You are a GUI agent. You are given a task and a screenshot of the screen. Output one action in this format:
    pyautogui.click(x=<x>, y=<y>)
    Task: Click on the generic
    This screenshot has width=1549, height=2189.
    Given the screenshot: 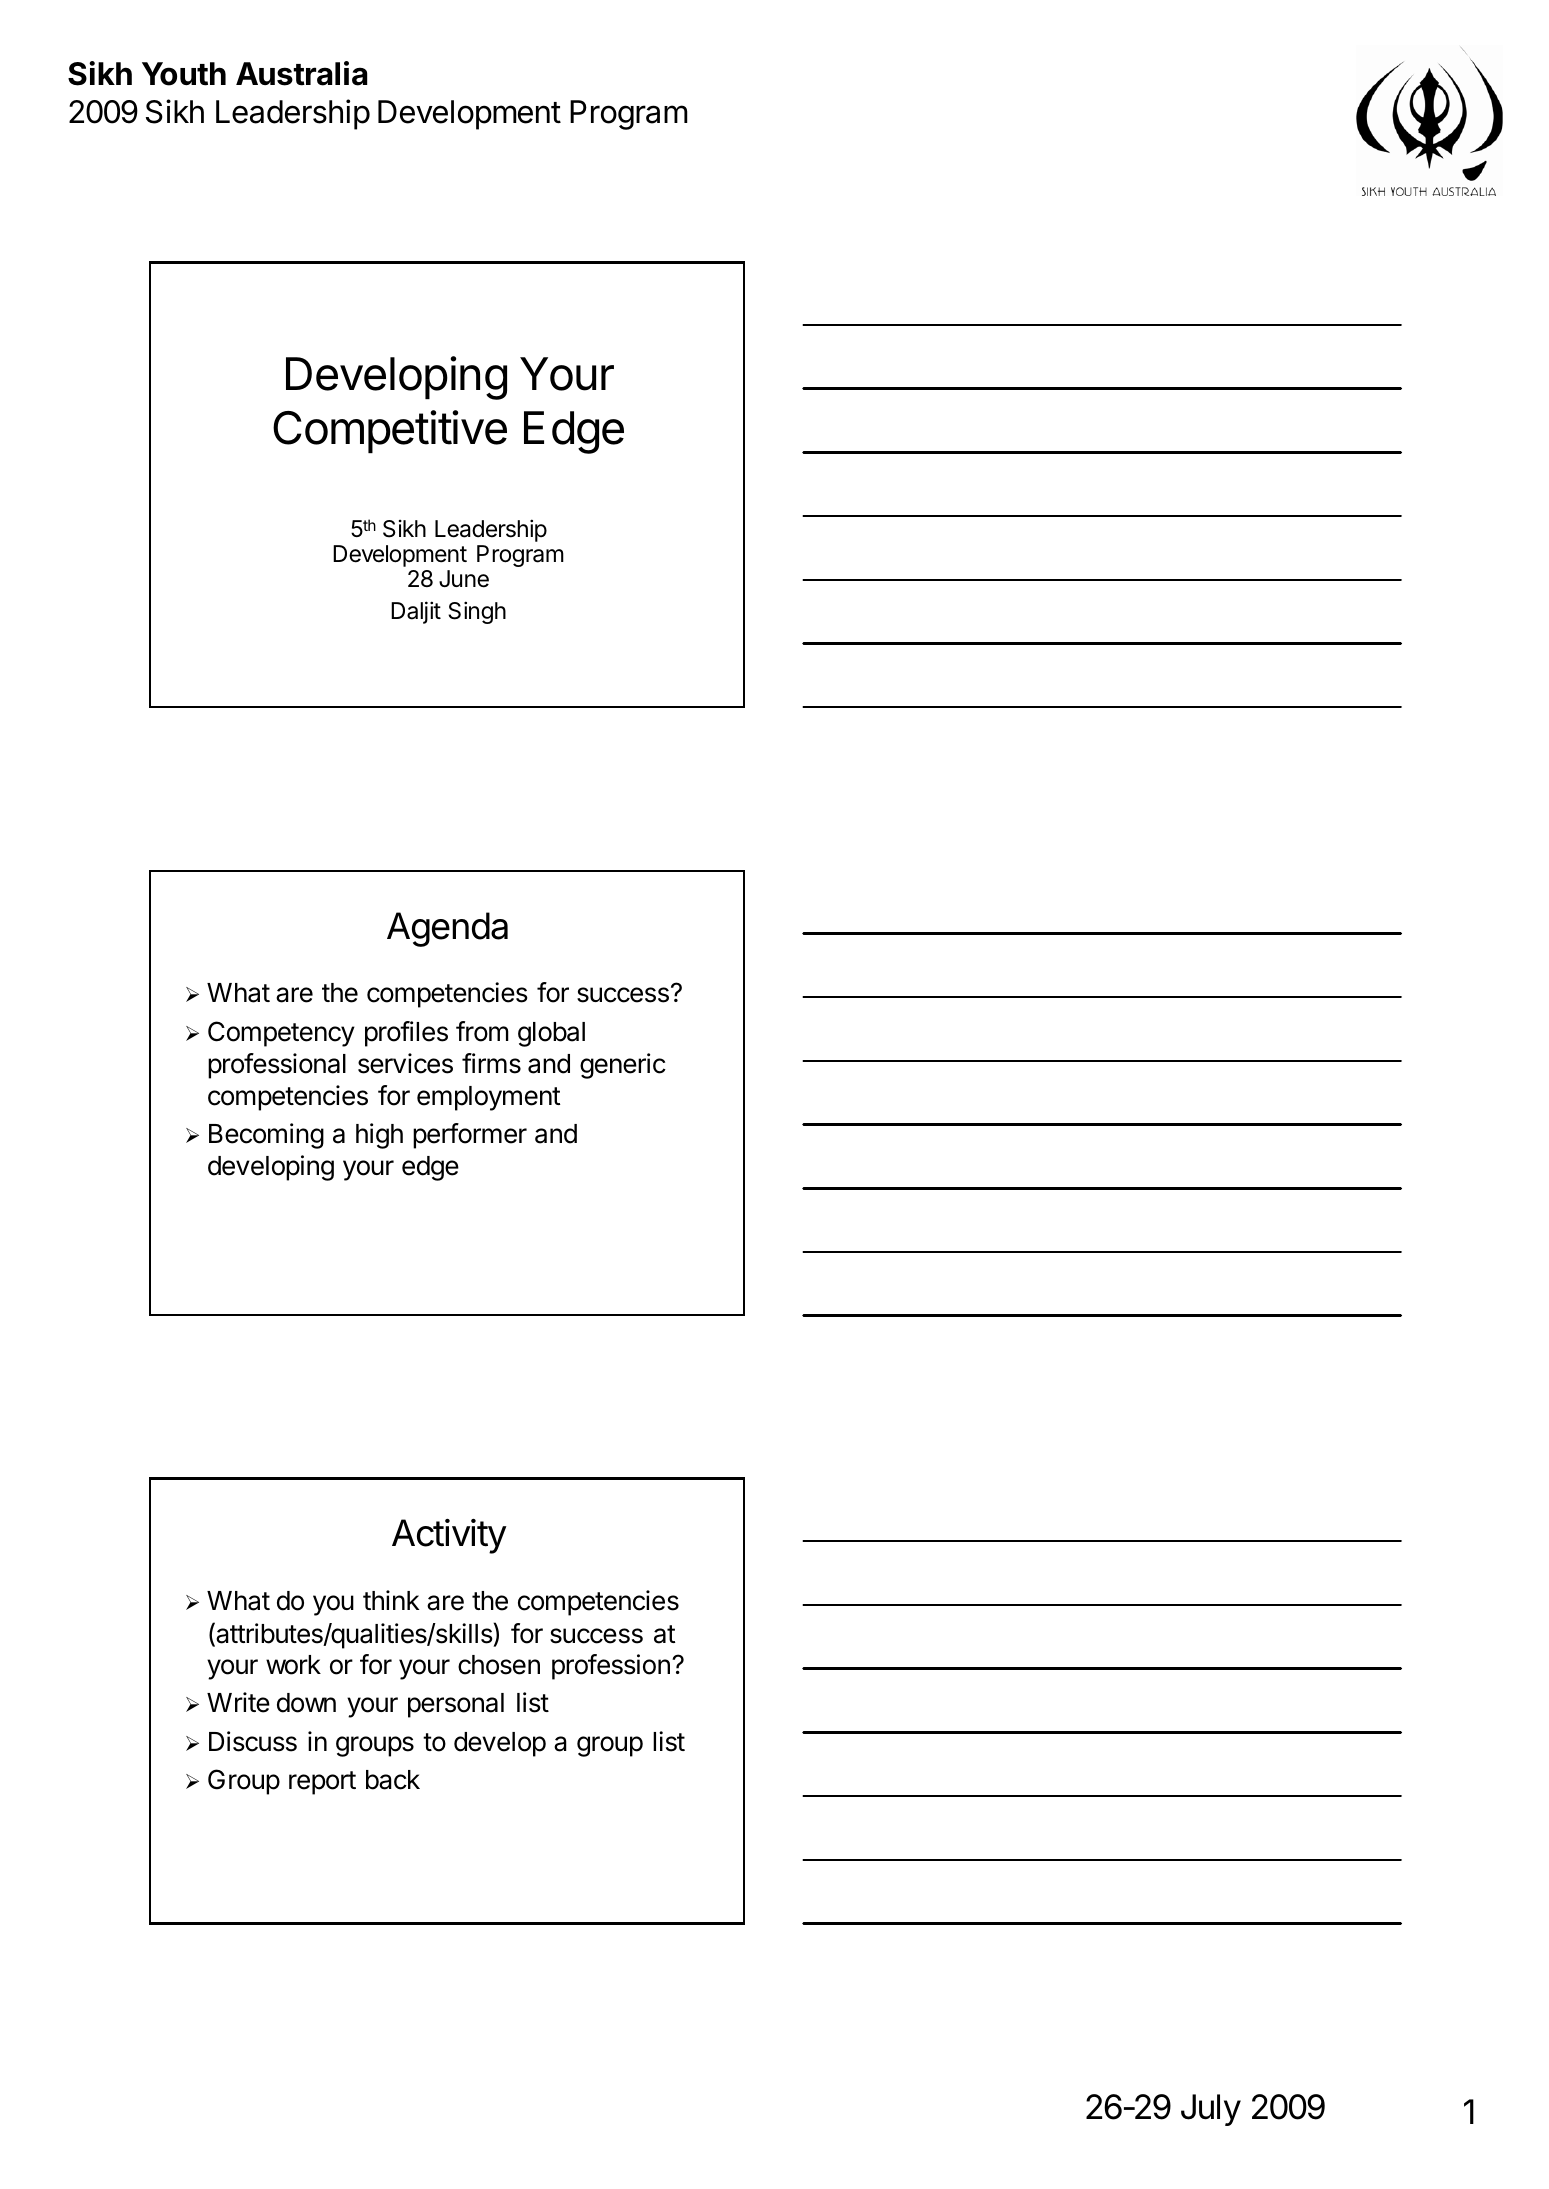 What is the action you would take?
    pyautogui.click(x=623, y=1066)
